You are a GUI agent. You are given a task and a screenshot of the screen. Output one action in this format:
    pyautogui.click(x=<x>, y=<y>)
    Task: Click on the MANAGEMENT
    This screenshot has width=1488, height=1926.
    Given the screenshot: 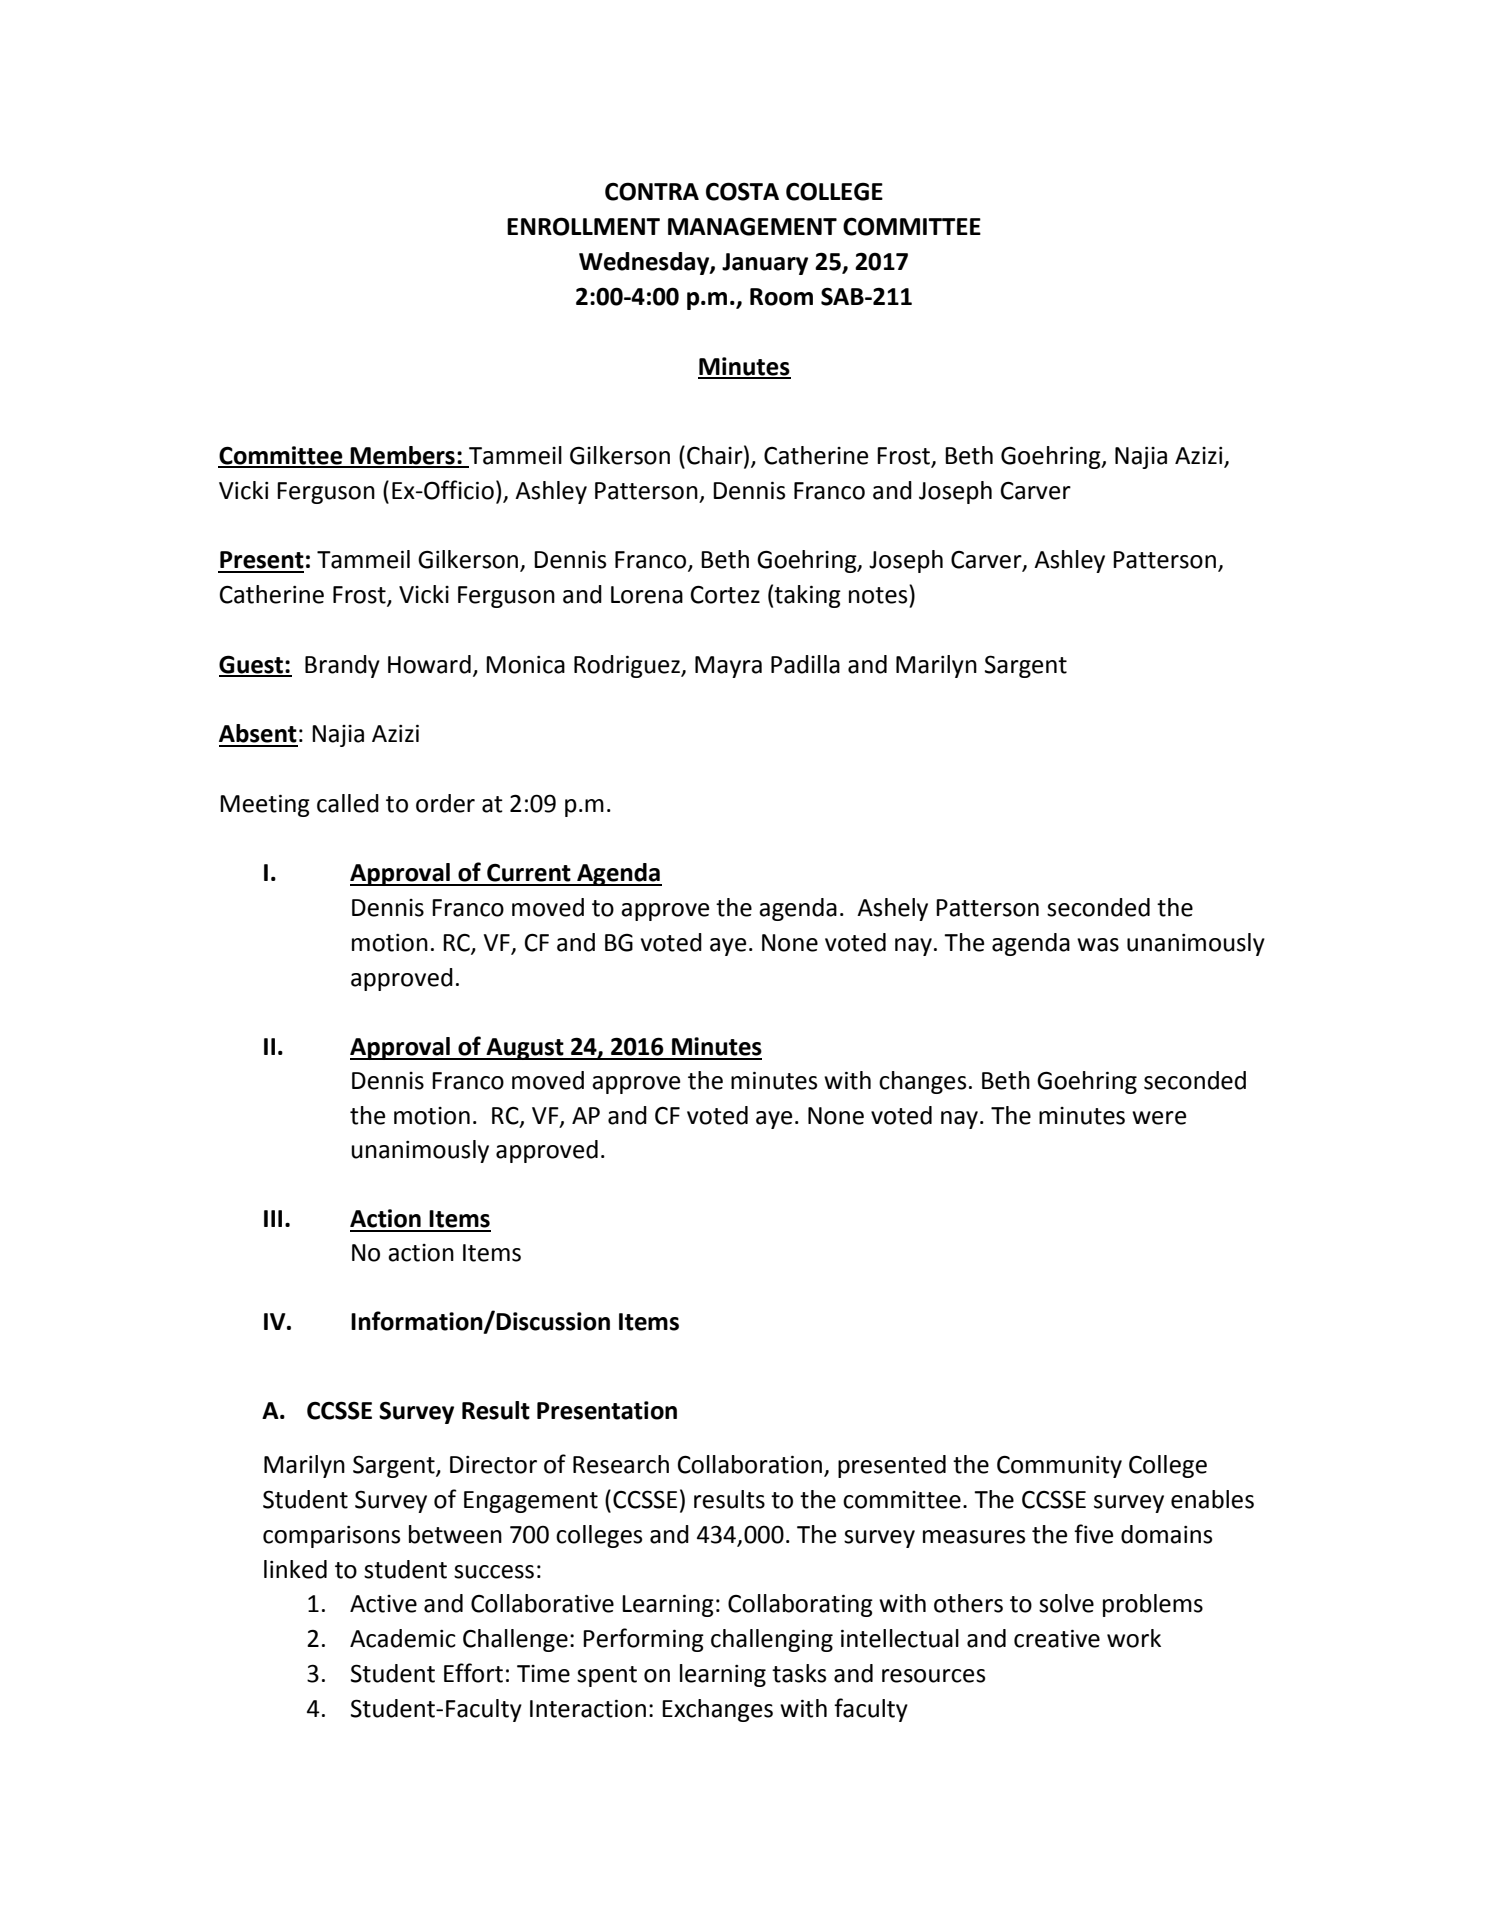 What is the action you would take?
    pyautogui.click(x=752, y=226)
